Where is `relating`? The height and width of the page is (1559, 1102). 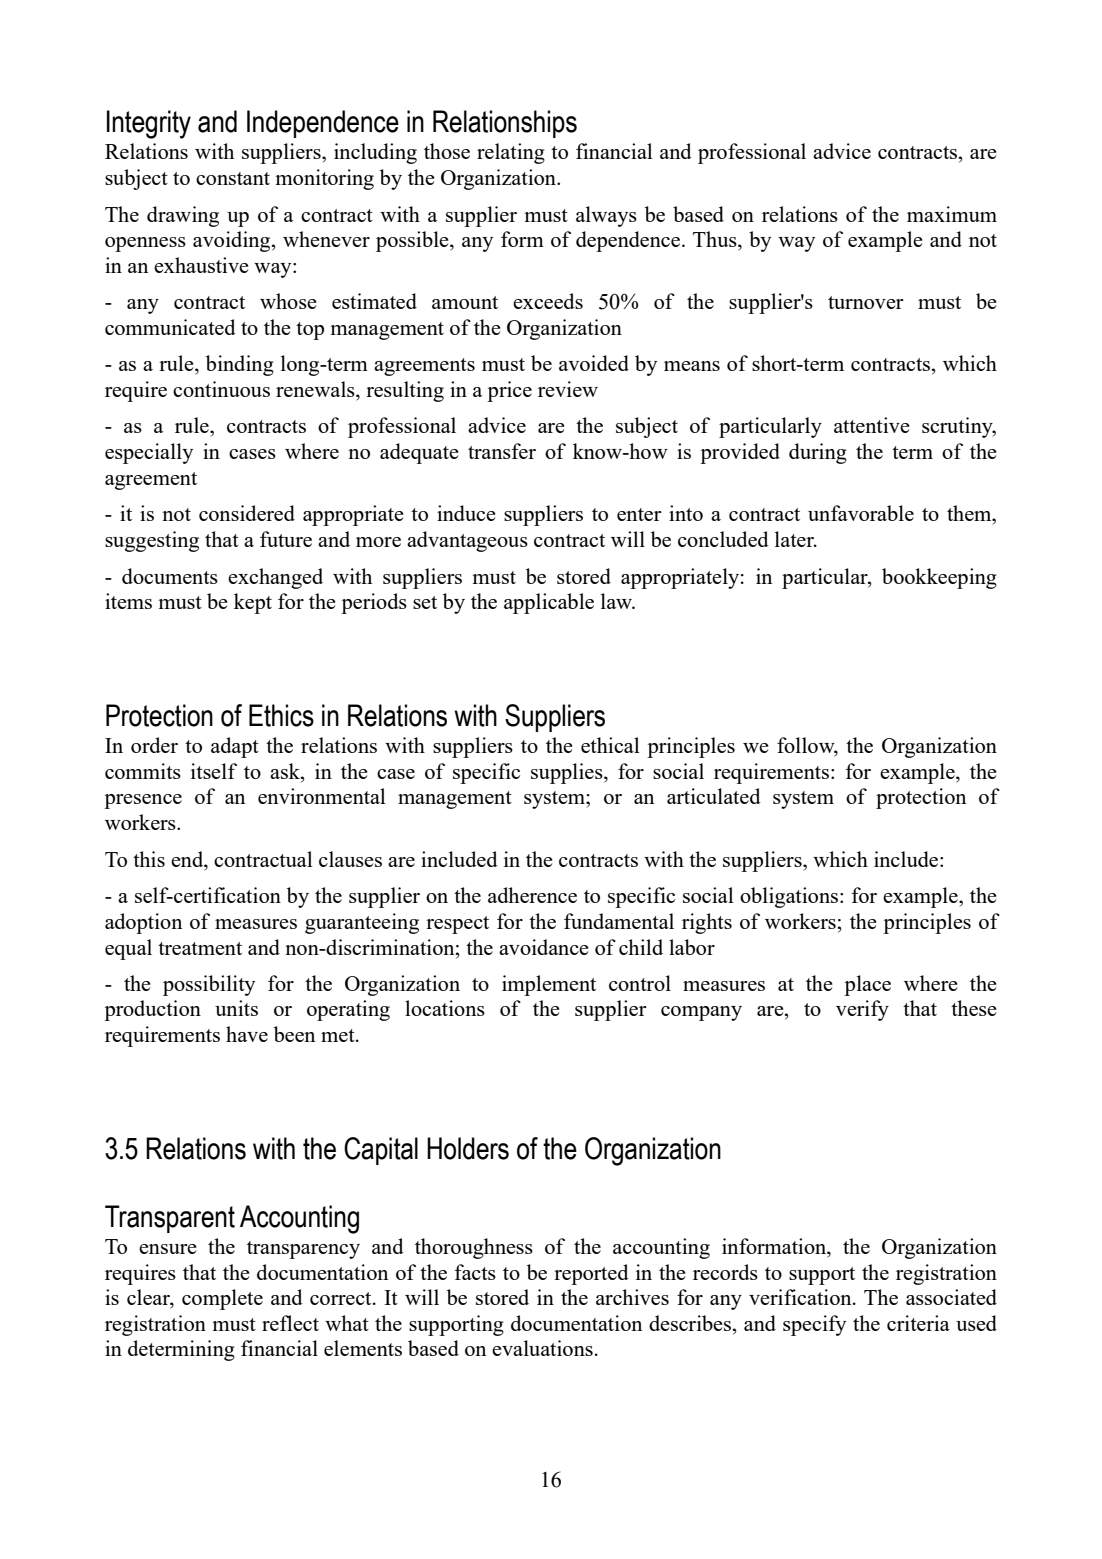
relating is located at coordinates (511, 153).
